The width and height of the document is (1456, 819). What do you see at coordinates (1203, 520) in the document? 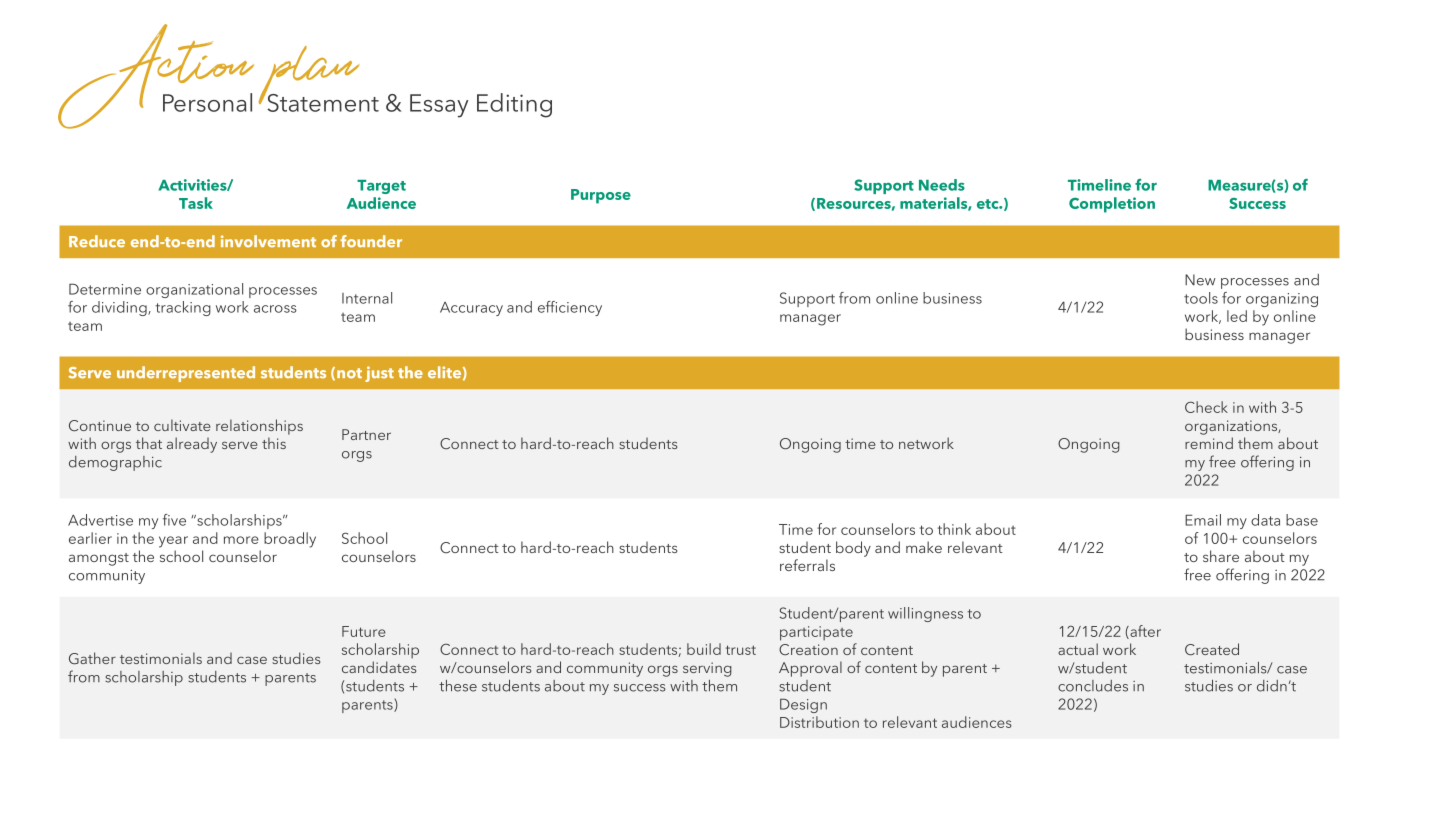
I see `Email` at bounding box center [1203, 520].
